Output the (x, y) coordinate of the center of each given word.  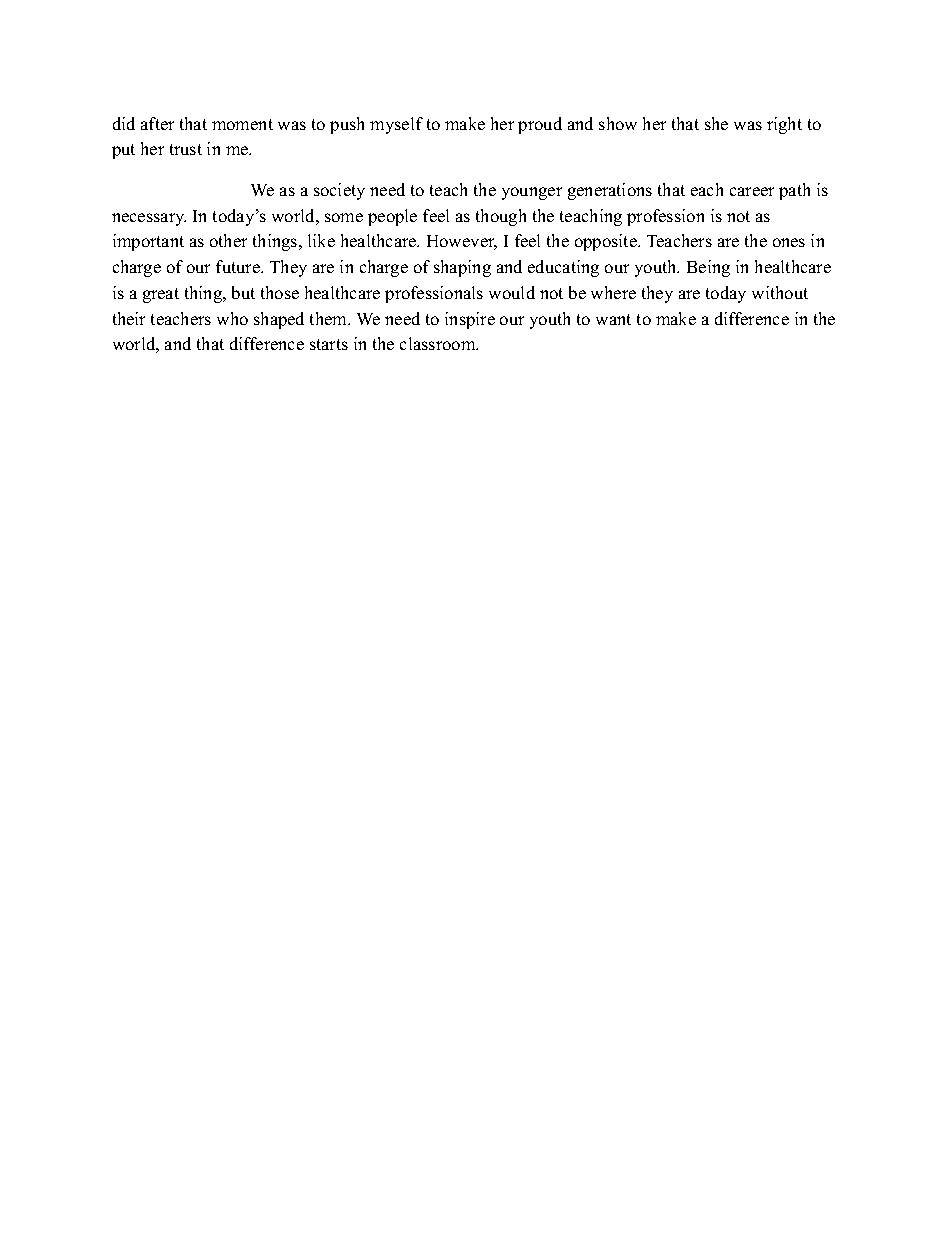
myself (396, 125)
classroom (439, 343)
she (716, 123)
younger (532, 193)
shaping (462, 268)
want (613, 319)
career (752, 191)
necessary (149, 219)
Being (708, 268)
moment (242, 124)
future (239, 266)
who (232, 318)
